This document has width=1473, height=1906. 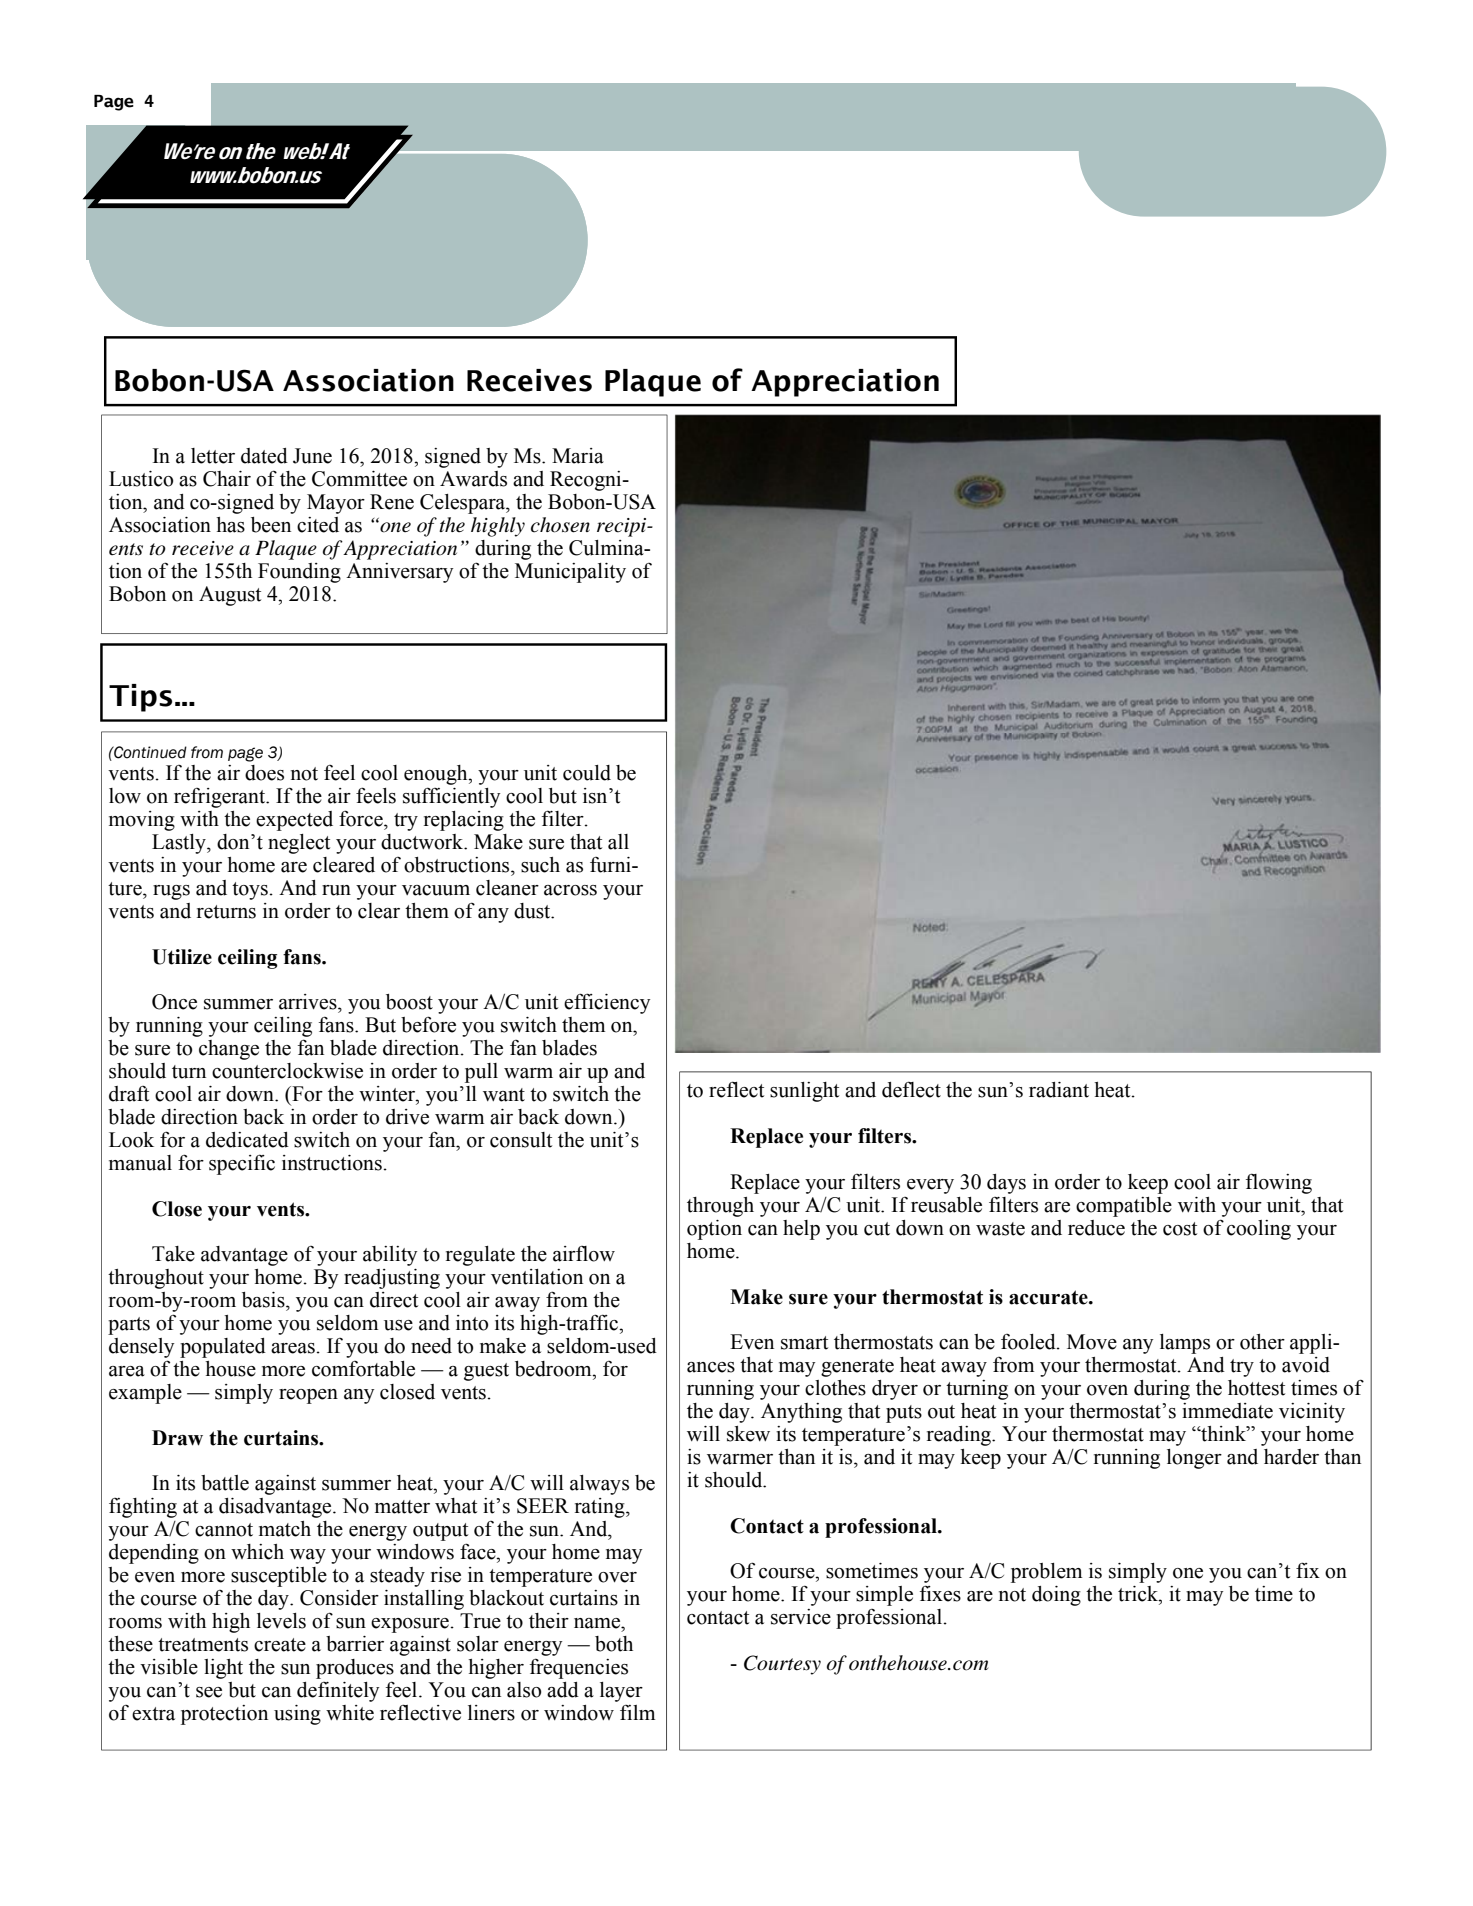 I want to click on Courtesy, so click(x=782, y=1665).
